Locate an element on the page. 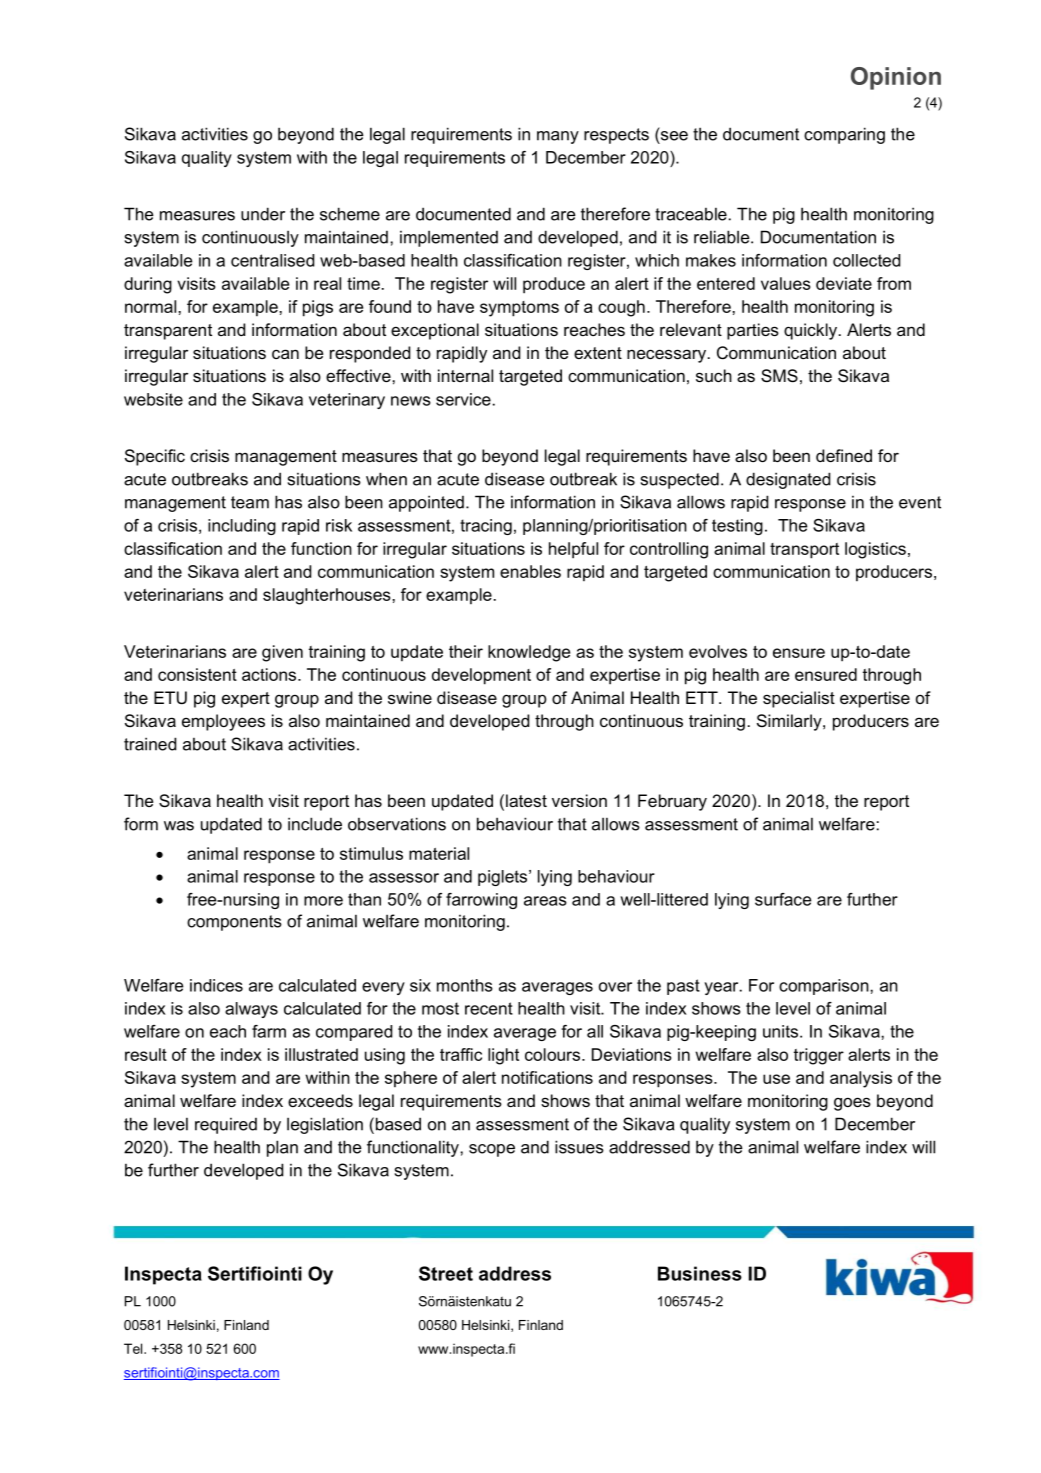 This page has width=1041, height=1473. under is located at coordinates (263, 214).
